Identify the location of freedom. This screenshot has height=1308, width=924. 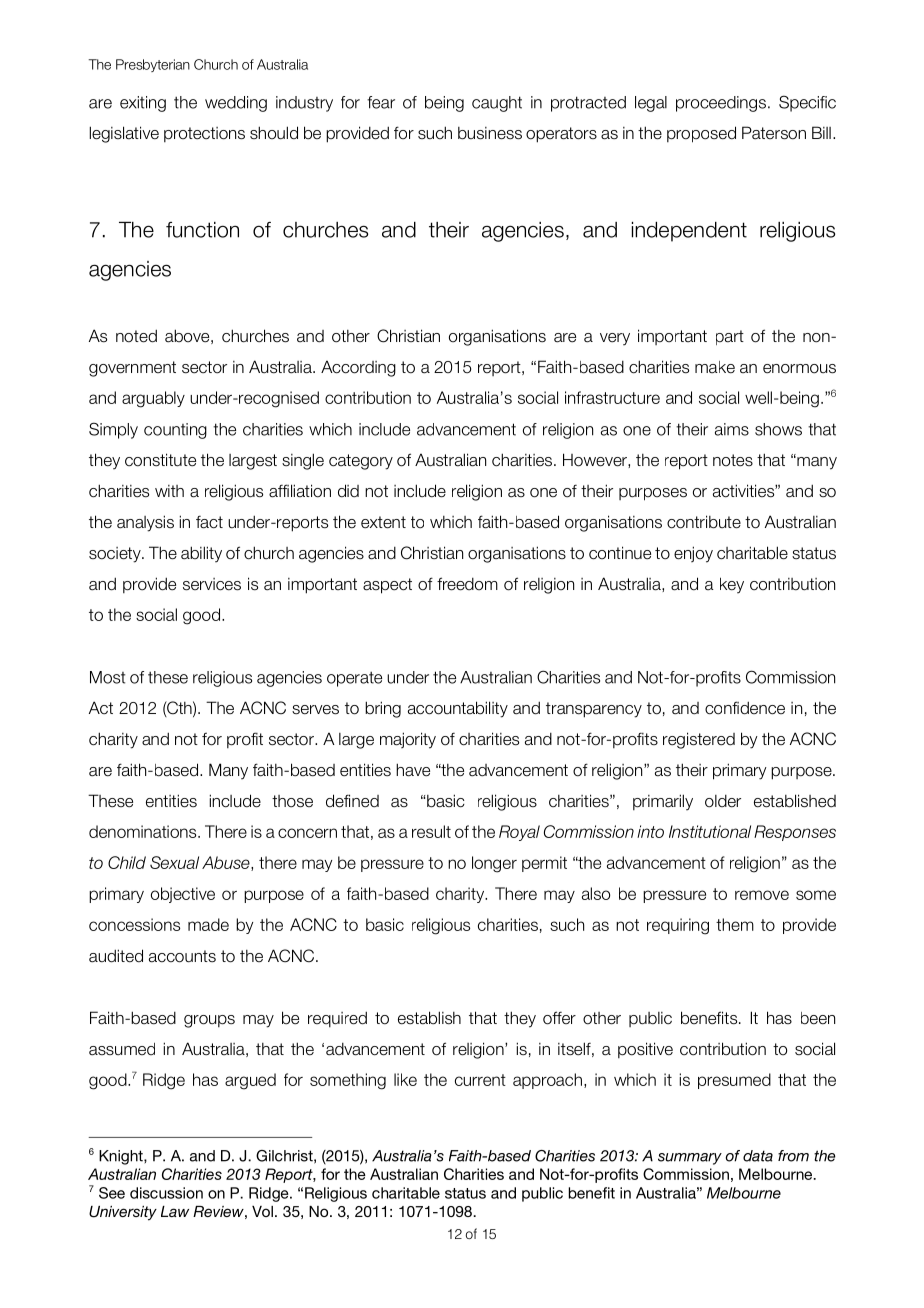
(467, 584).
